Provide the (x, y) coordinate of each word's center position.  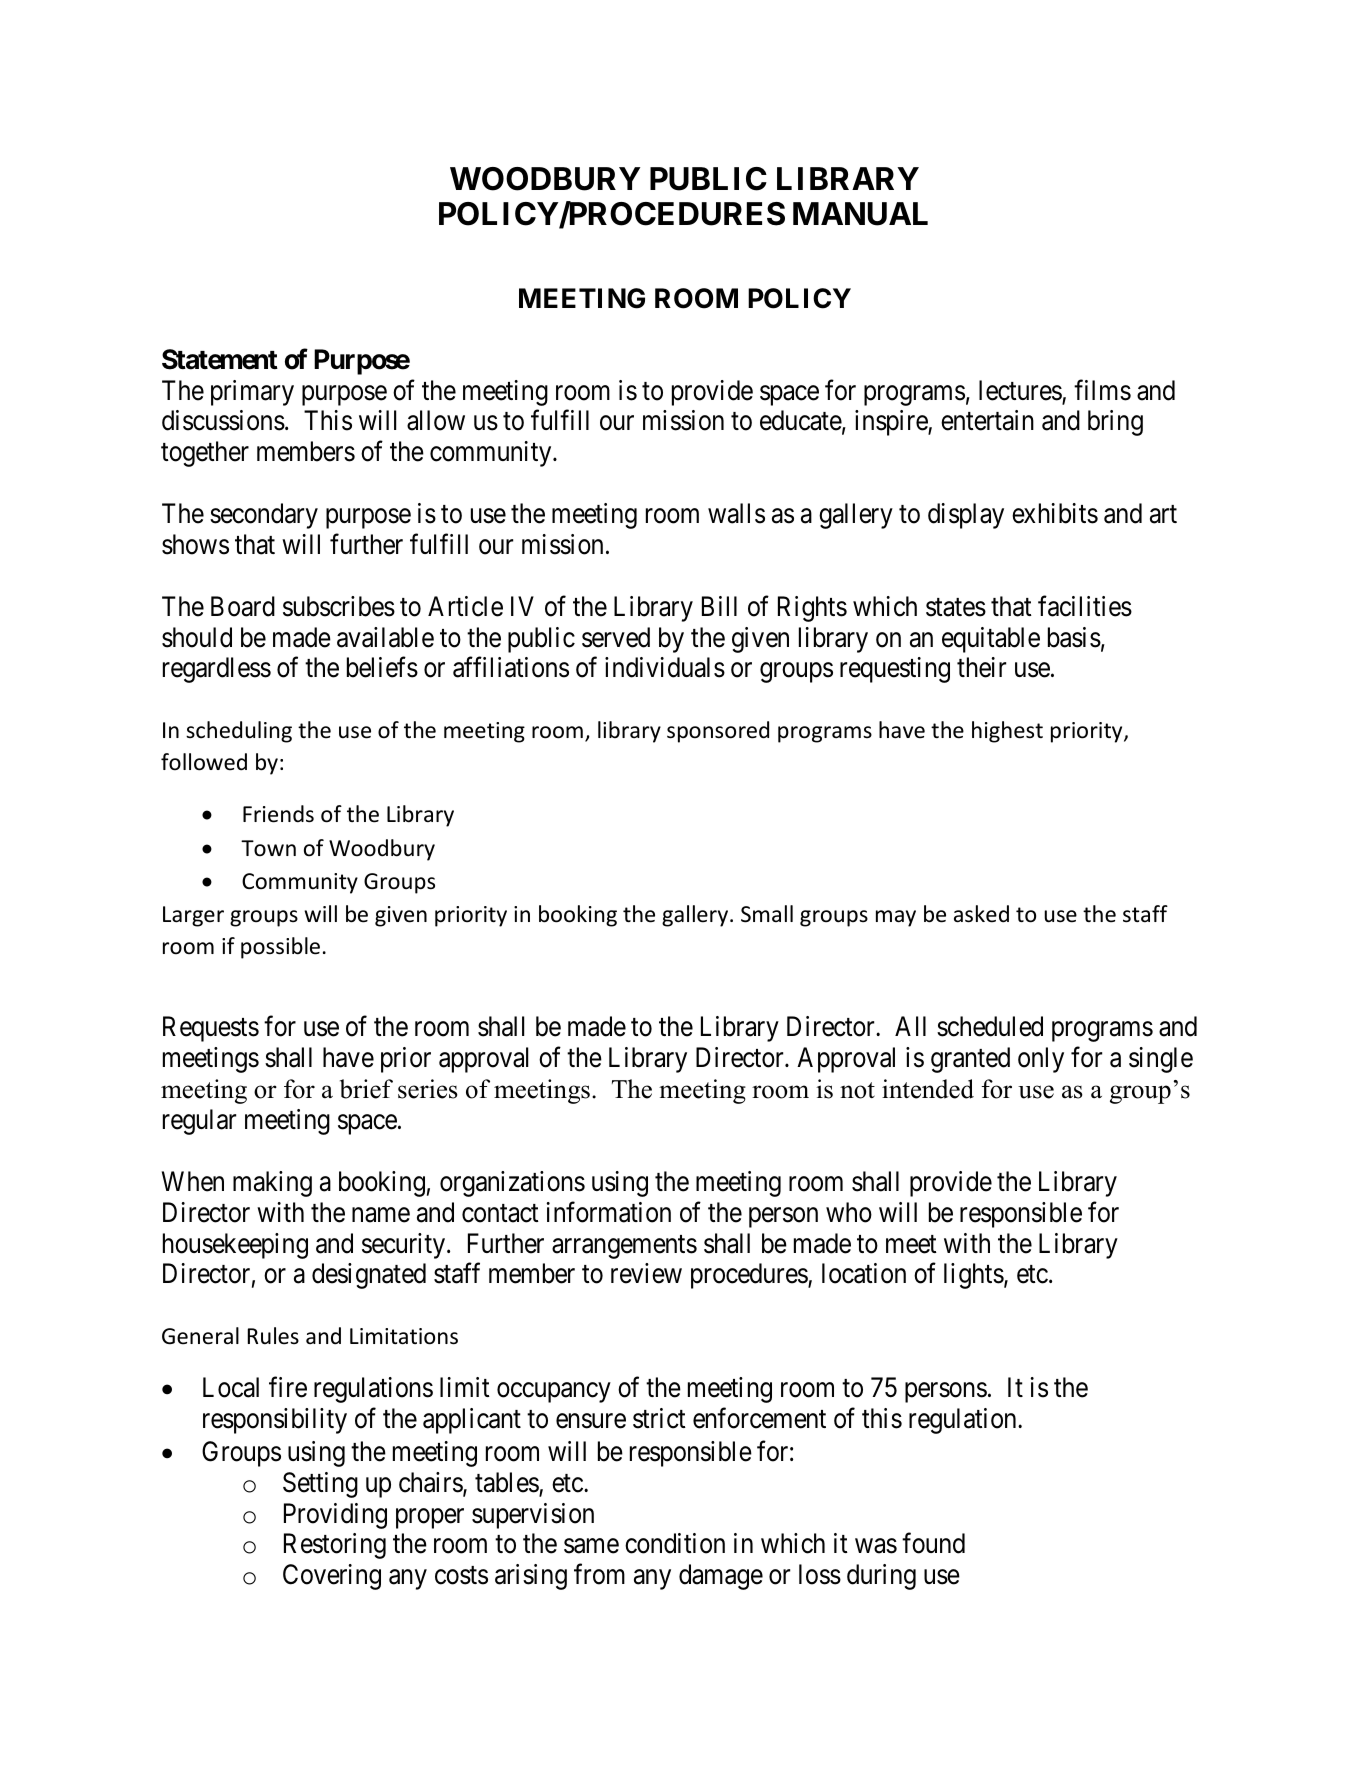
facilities (1085, 606)
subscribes (339, 606)
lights (974, 1276)
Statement (220, 359)
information (608, 1212)
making (272, 1184)
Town (268, 848)
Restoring (335, 1546)
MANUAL (860, 214)
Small (767, 914)
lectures (1021, 391)
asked (981, 914)
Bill (719, 606)
